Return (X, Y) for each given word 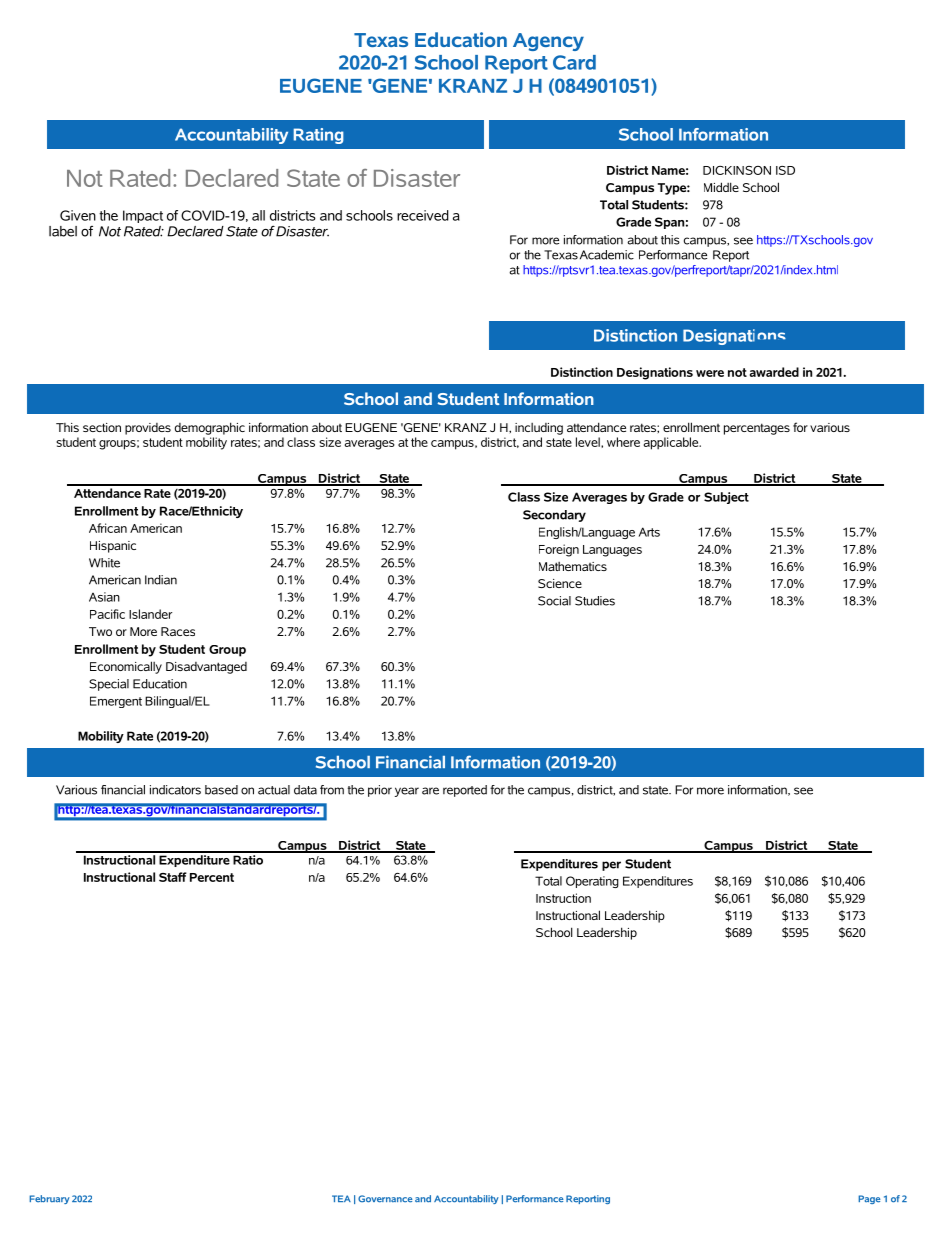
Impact (143, 216)
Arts (649, 532)
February (49, 1199)
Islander (150, 614)
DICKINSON (737, 170)
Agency (548, 42)
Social (554, 601)
